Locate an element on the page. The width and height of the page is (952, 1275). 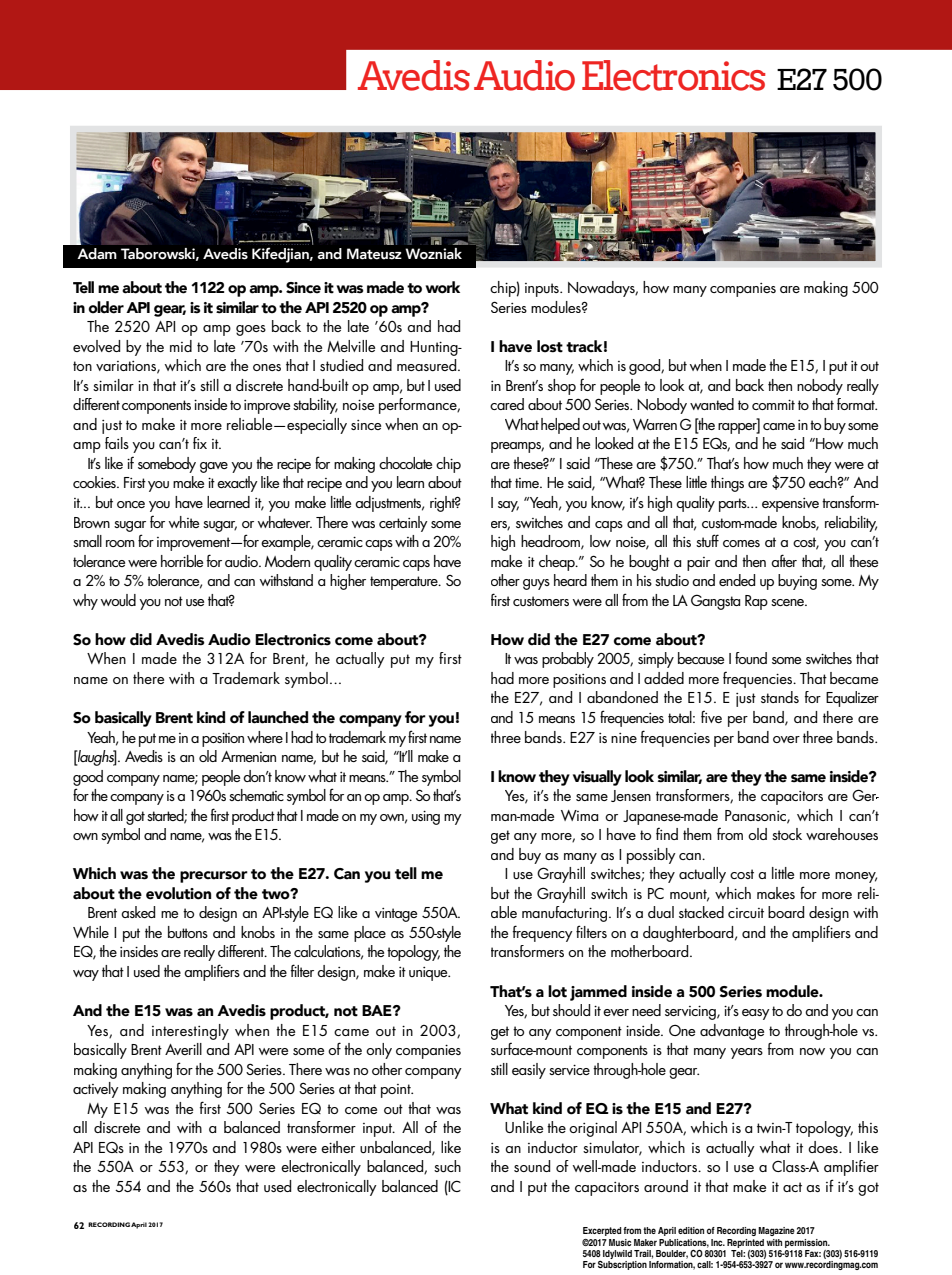
commit is located at coordinates (773, 405).
